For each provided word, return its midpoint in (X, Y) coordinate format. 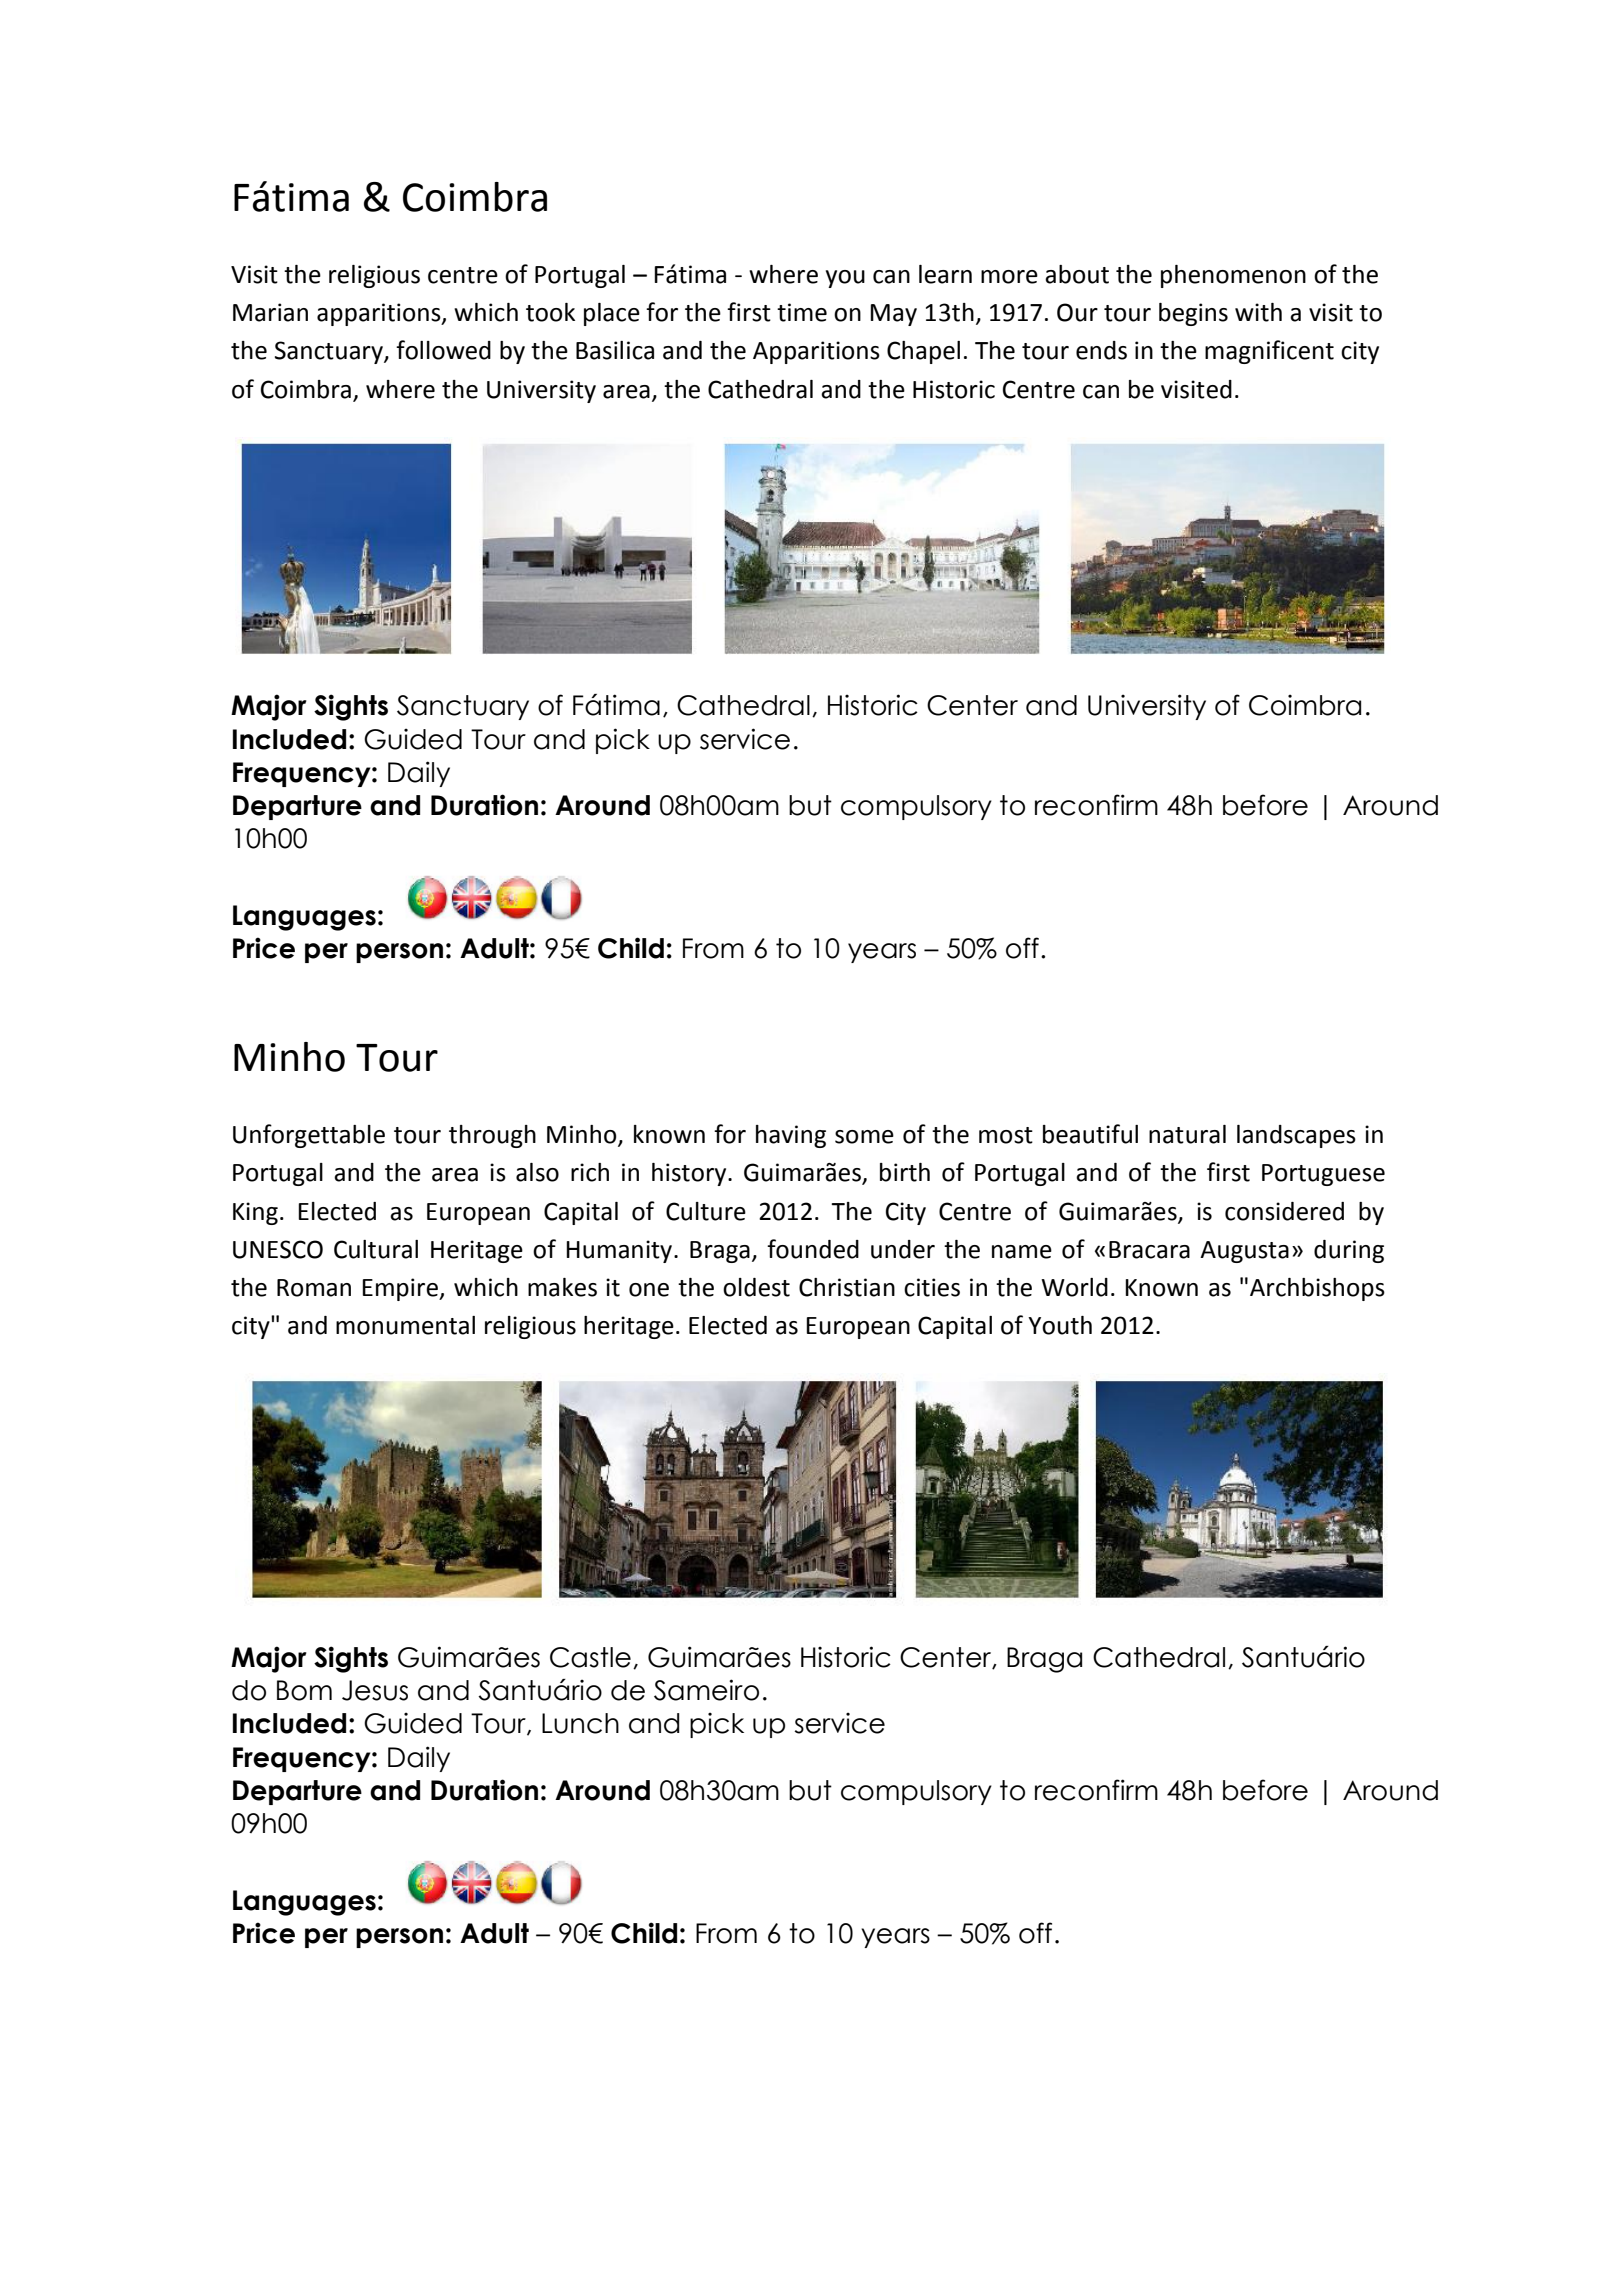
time (802, 312)
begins (1193, 314)
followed (443, 350)
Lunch (580, 1723)
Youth (1060, 1325)
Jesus (375, 1690)
